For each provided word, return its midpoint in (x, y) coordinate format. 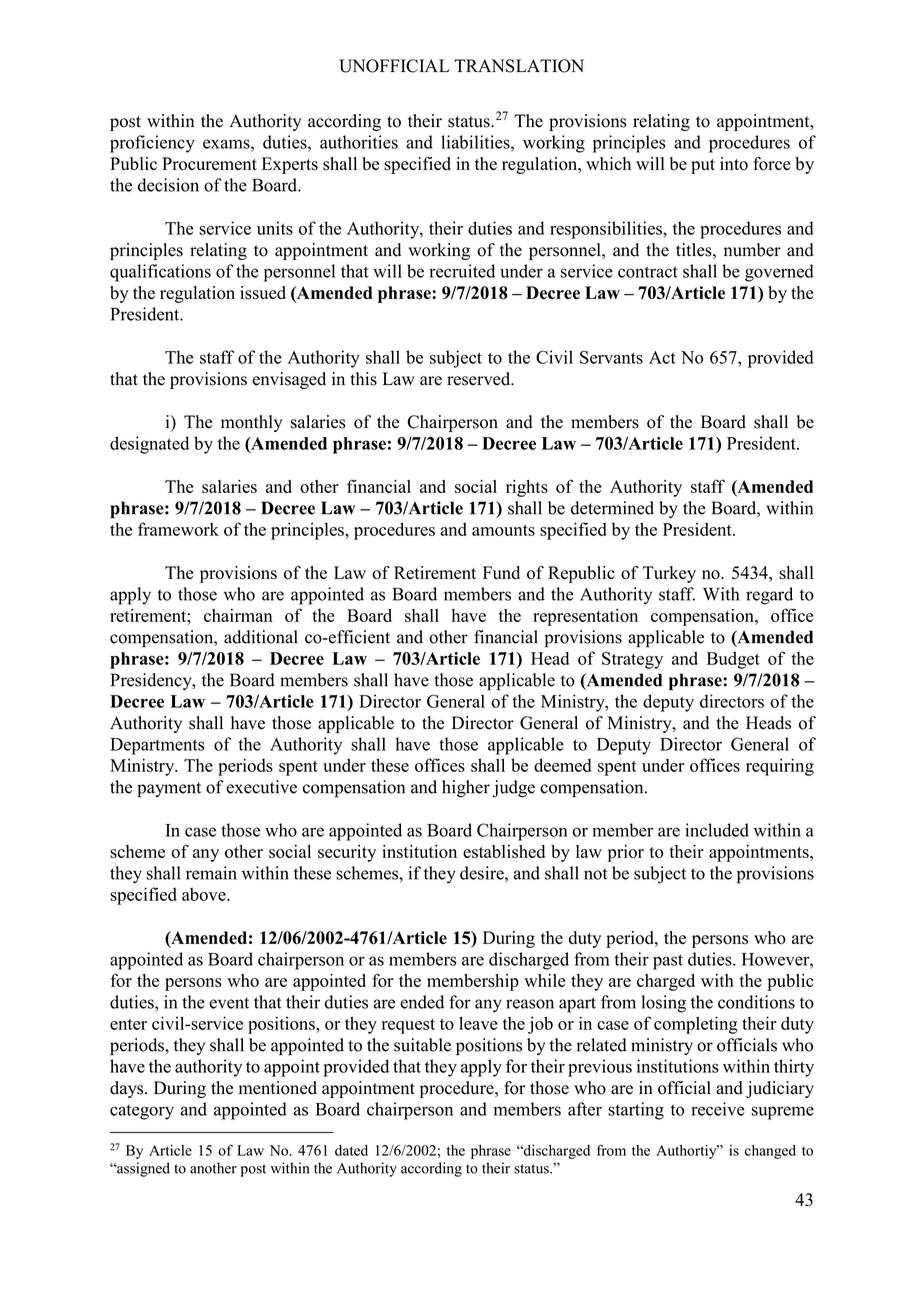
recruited (462, 271)
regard (769, 596)
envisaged (289, 380)
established (504, 851)
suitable (422, 1045)
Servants (611, 357)
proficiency (152, 144)
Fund (501, 572)
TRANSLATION (519, 66)
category (142, 1112)
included (717, 830)
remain (211, 873)
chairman (238, 615)
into (734, 164)
